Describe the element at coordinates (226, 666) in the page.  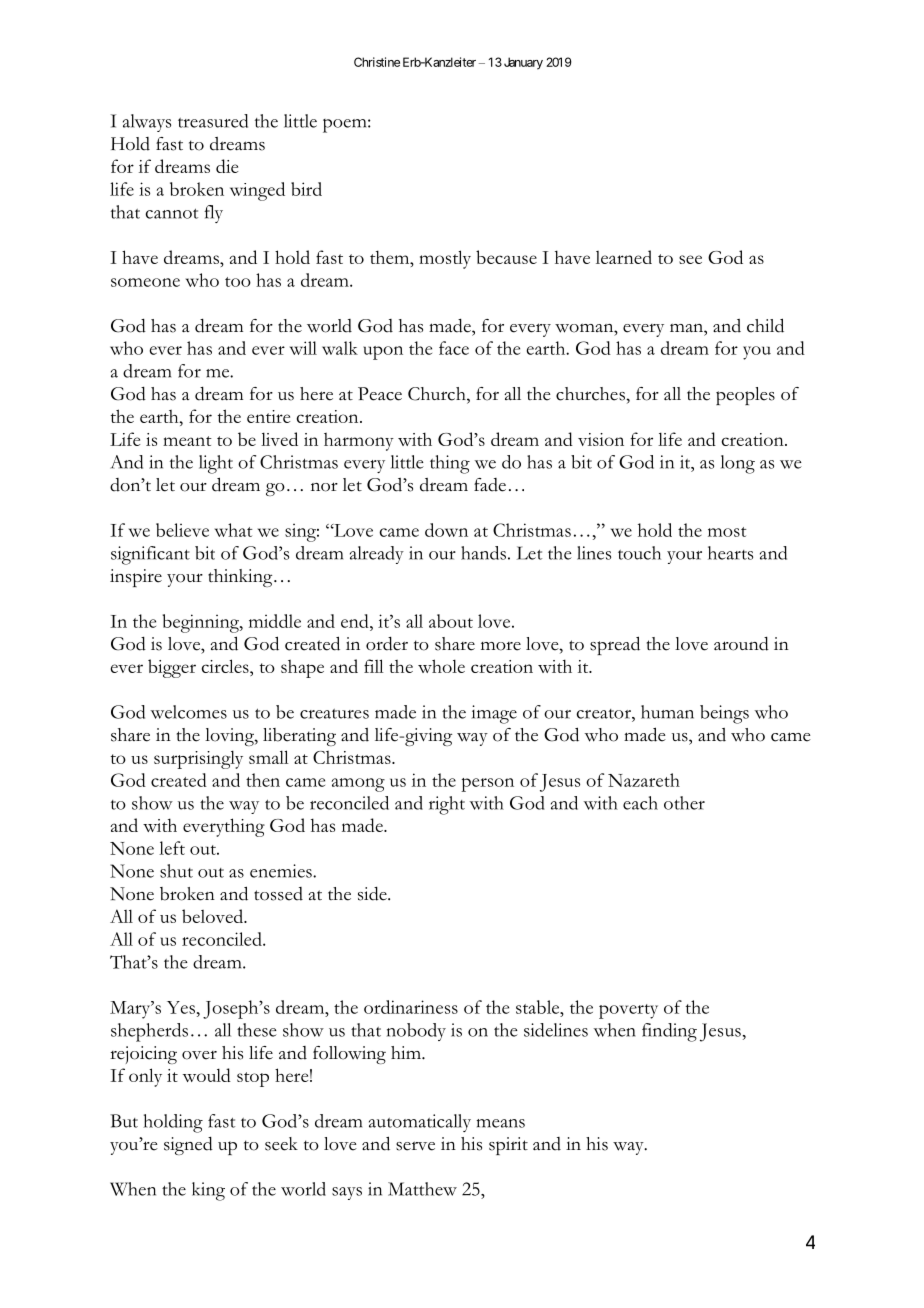
I see `circles` at that location.
